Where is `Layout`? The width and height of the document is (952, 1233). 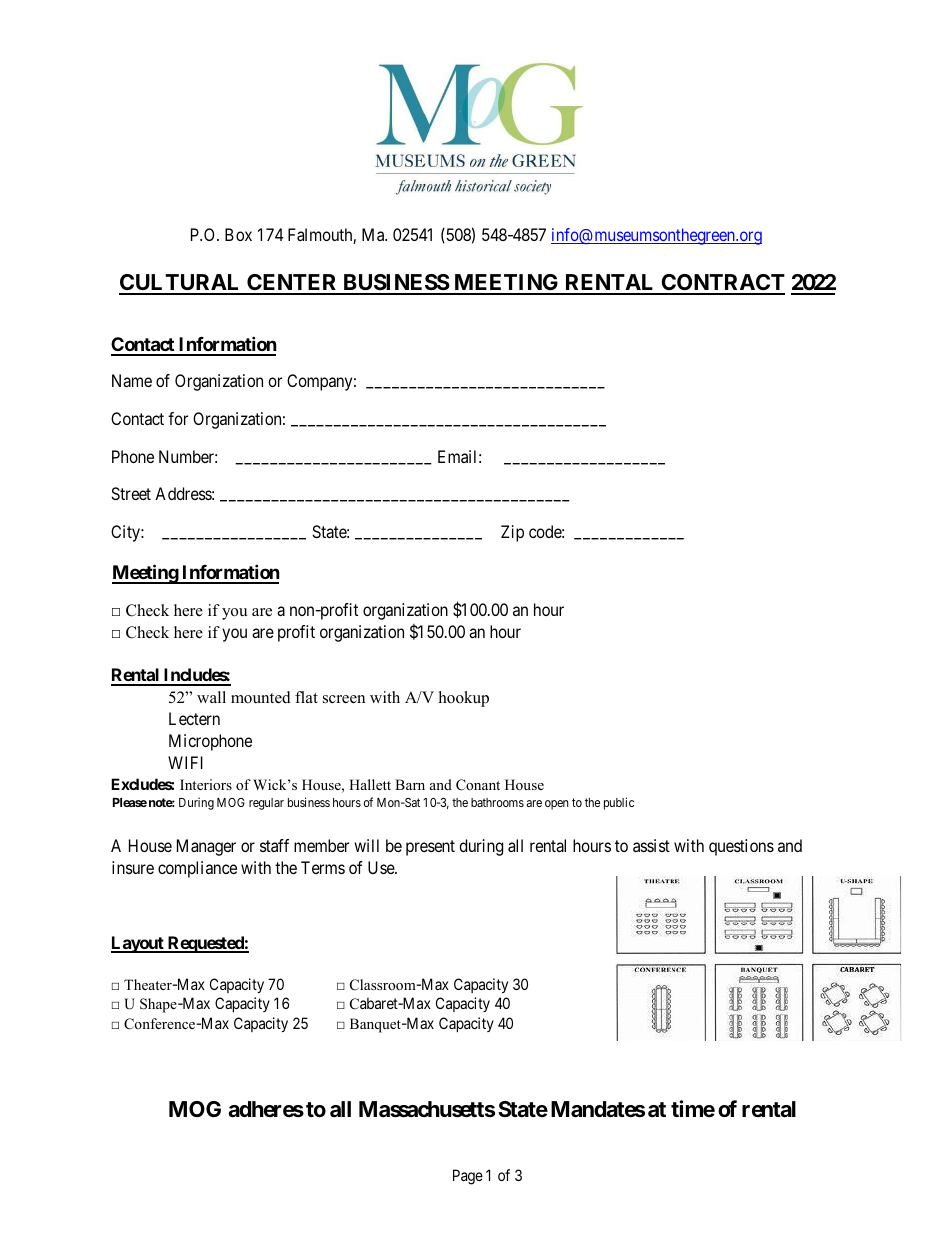
Layout is located at coordinates (138, 944).
